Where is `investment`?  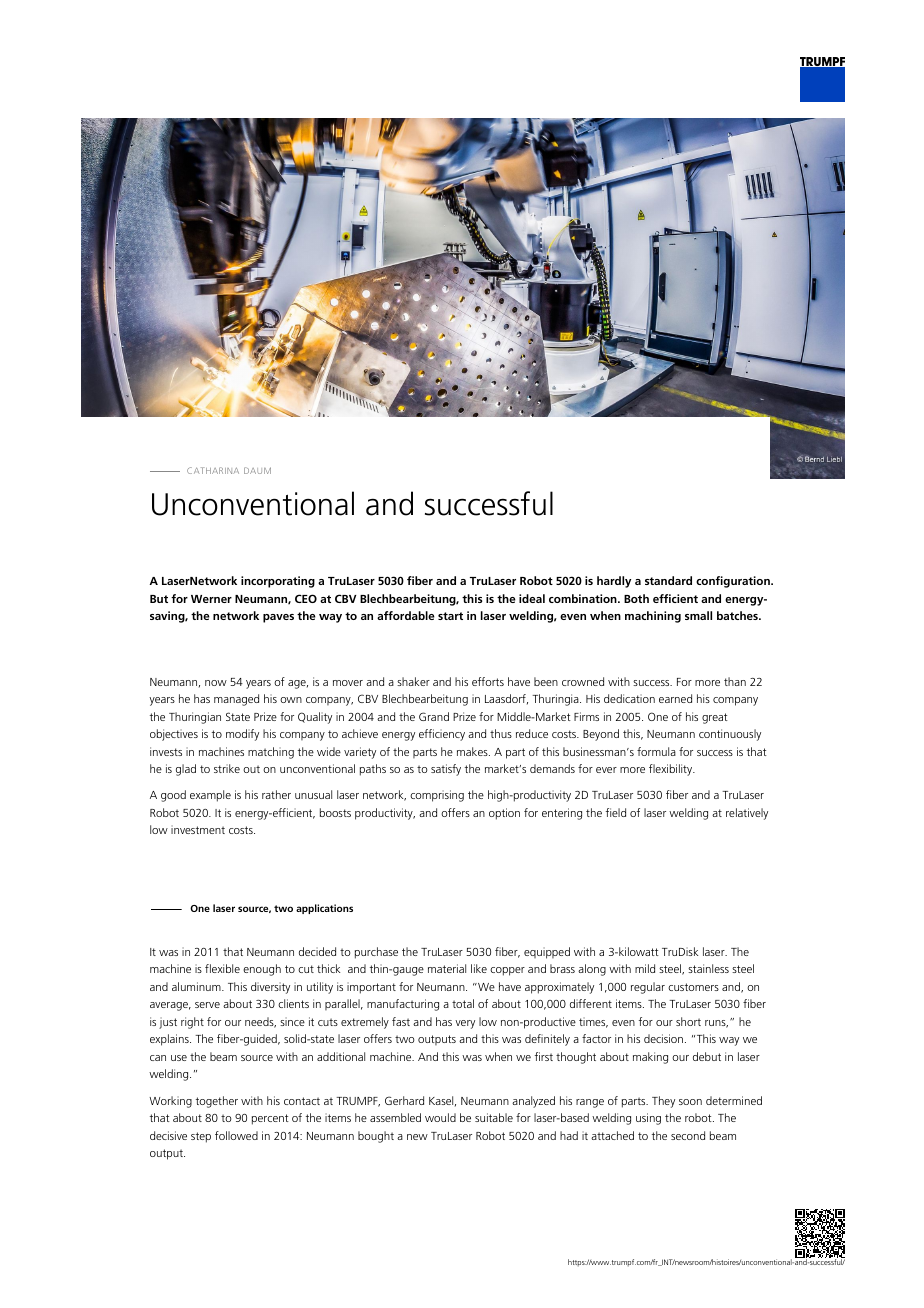 investment is located at coordinates (198, 829).
